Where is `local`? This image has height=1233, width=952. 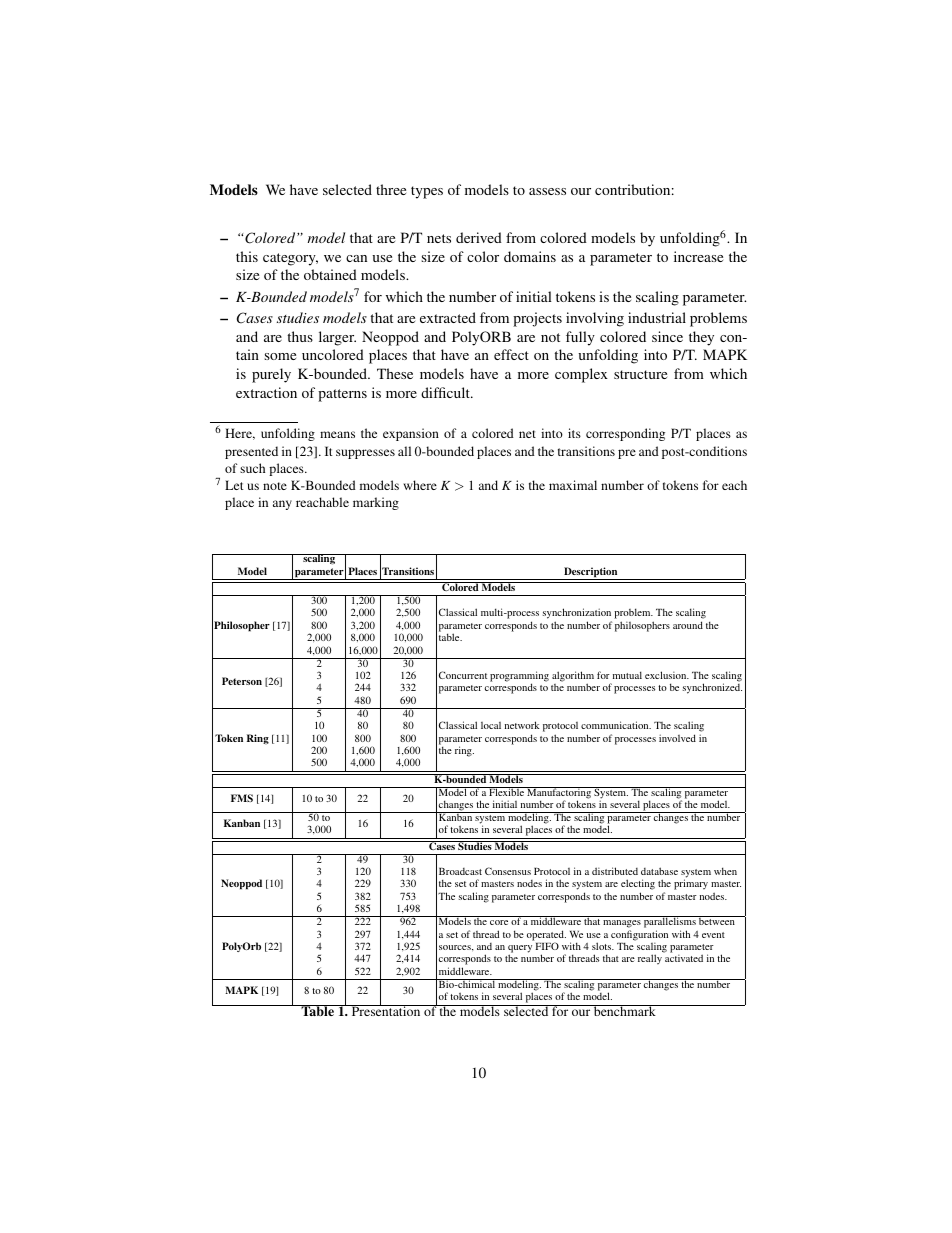
local is located at coordinates (491, 725).
